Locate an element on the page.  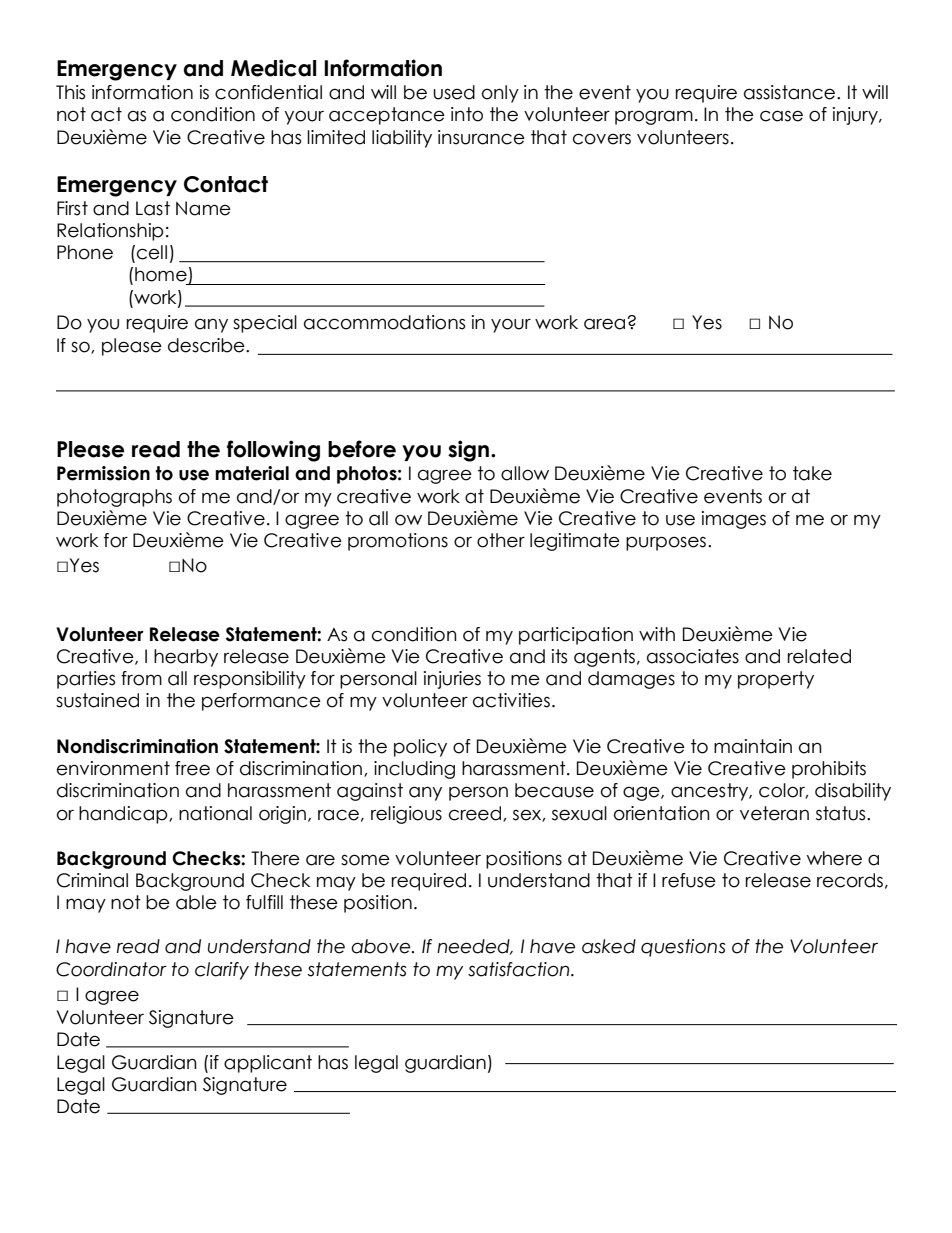
images is located at coordinates (734, 520).
